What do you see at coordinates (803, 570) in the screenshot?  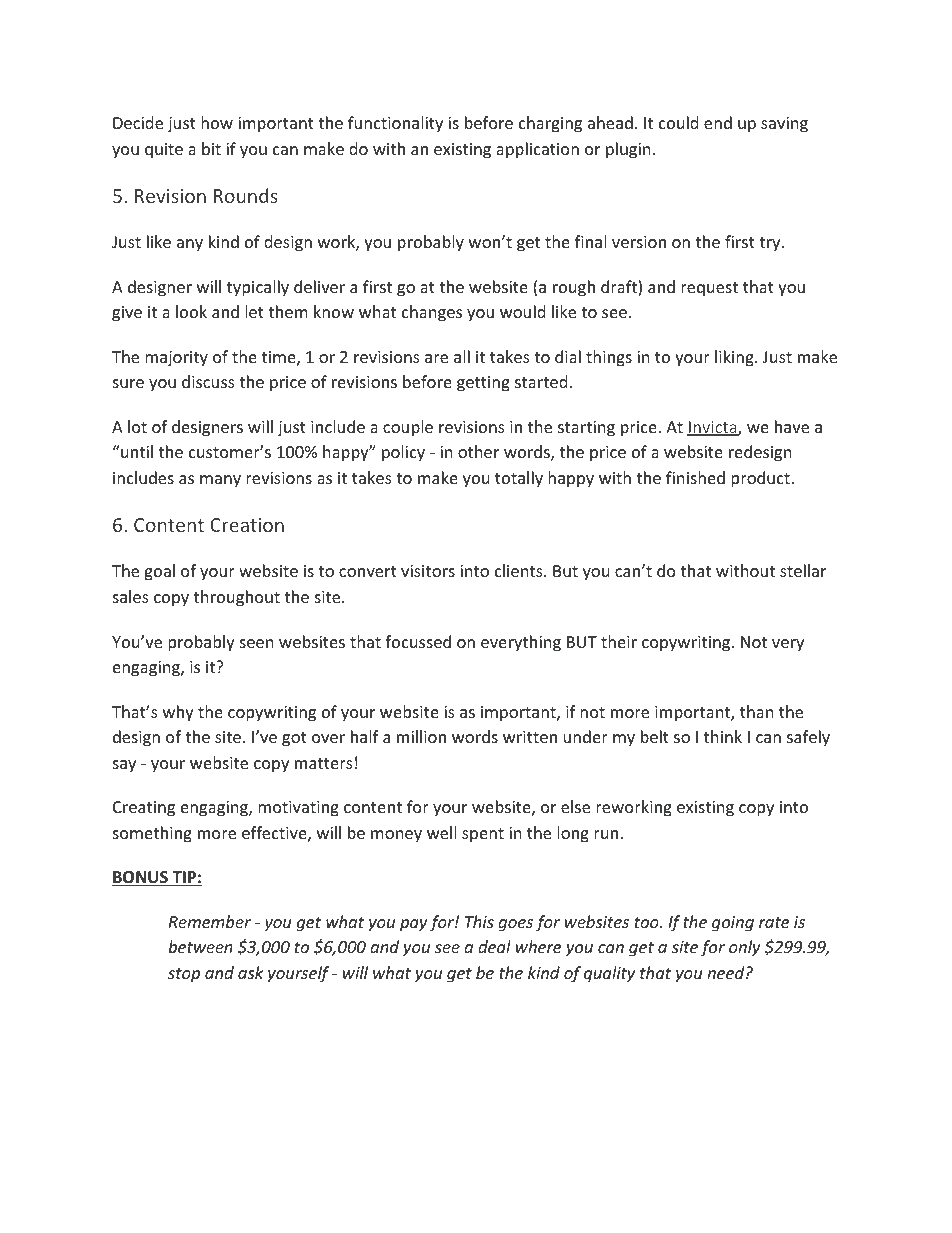 I see `stellar` at bounding box center [803, 570].
